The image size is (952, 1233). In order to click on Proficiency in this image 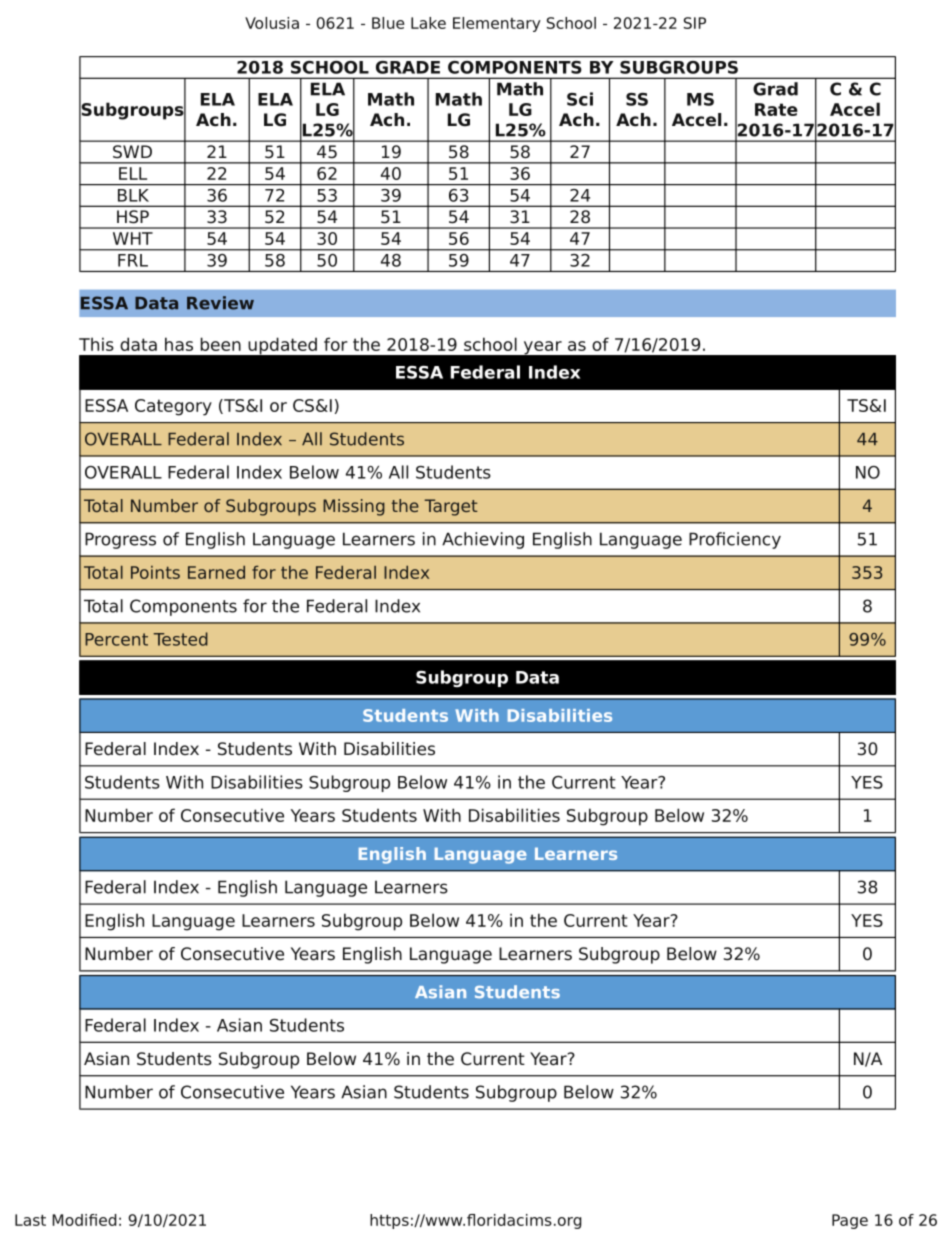, I will do `click(735, 540)`.
